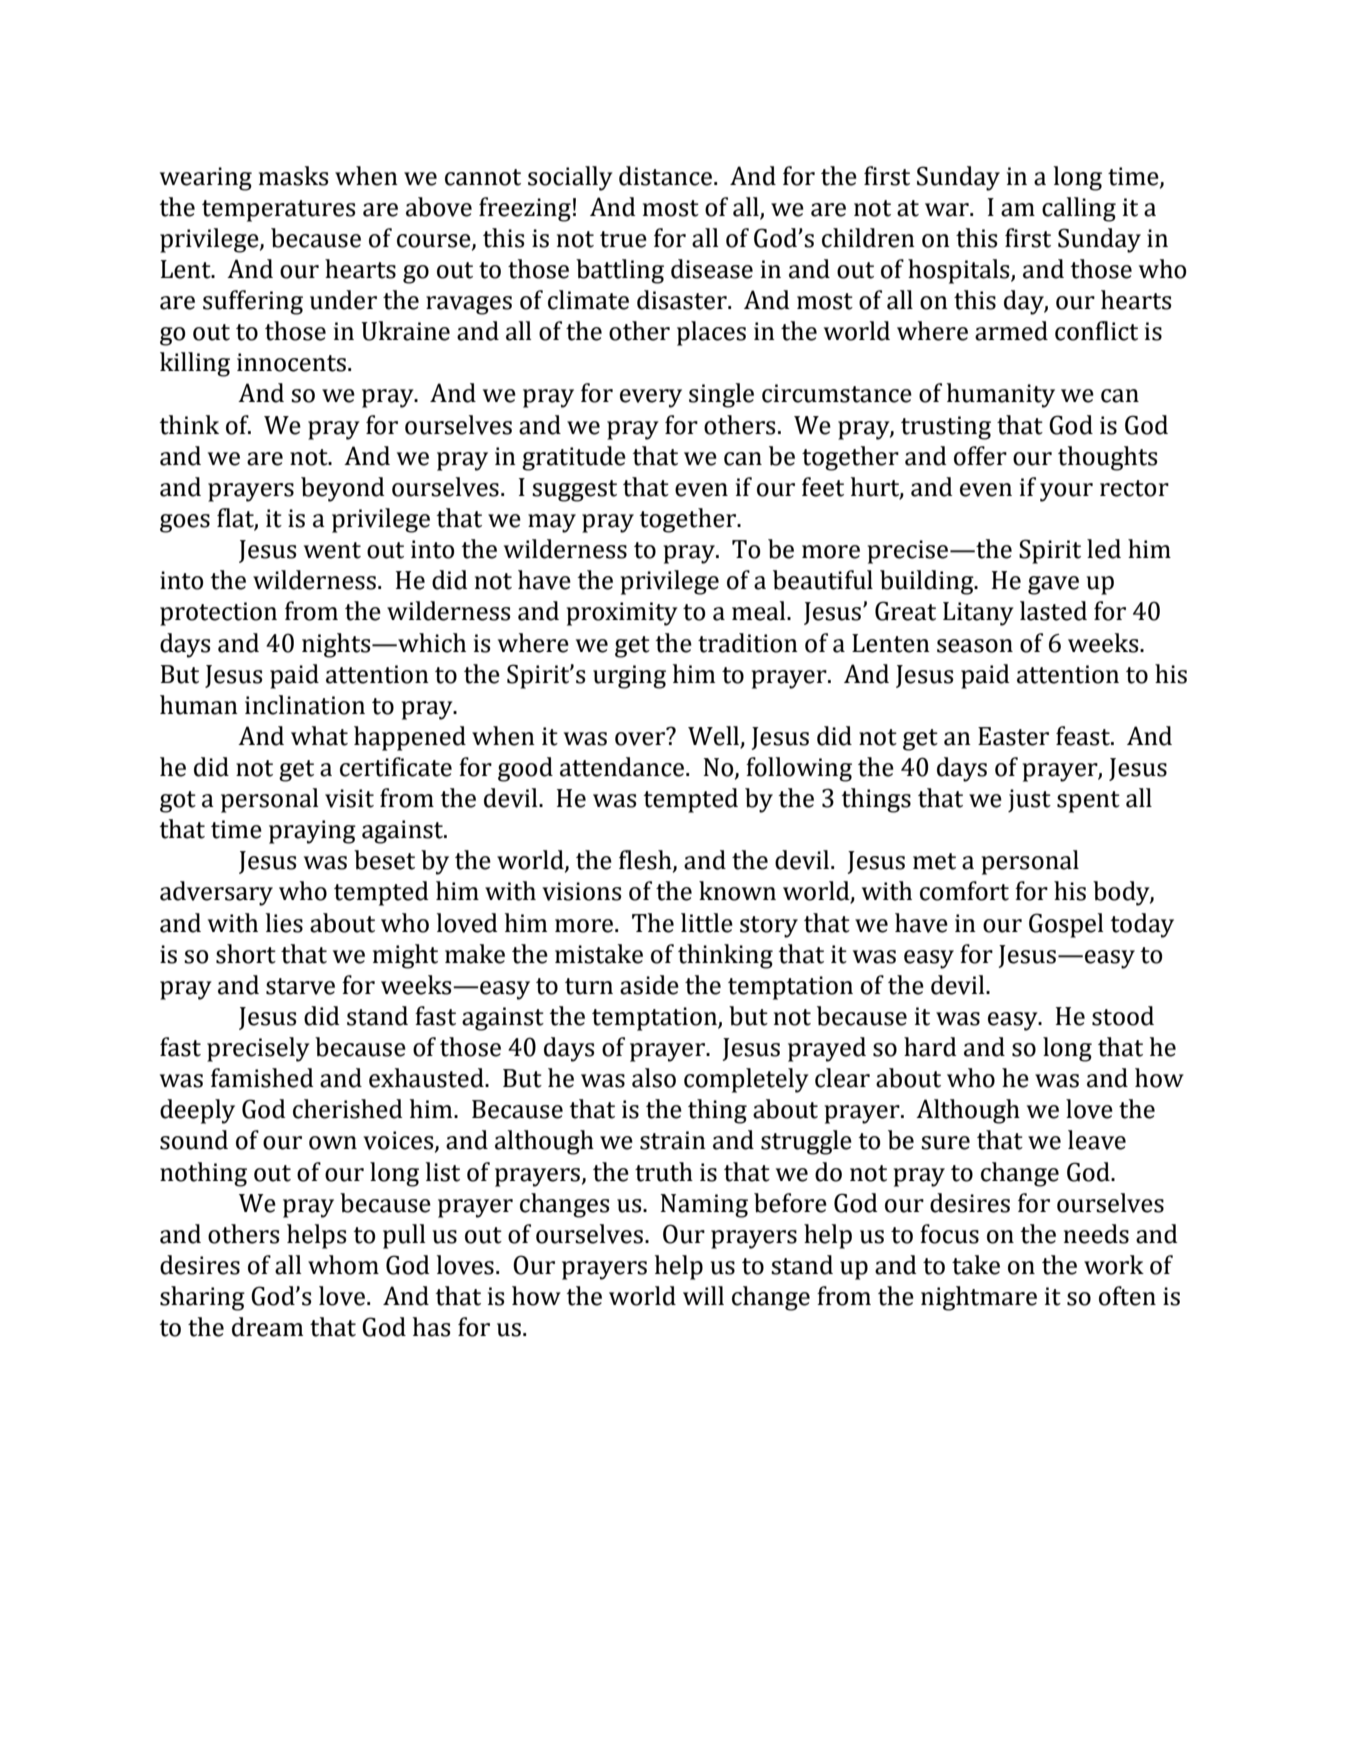 Image resolution: width=1354 pixels, height=1752 pixels. I want to click on dream, so click(267, 1327).
